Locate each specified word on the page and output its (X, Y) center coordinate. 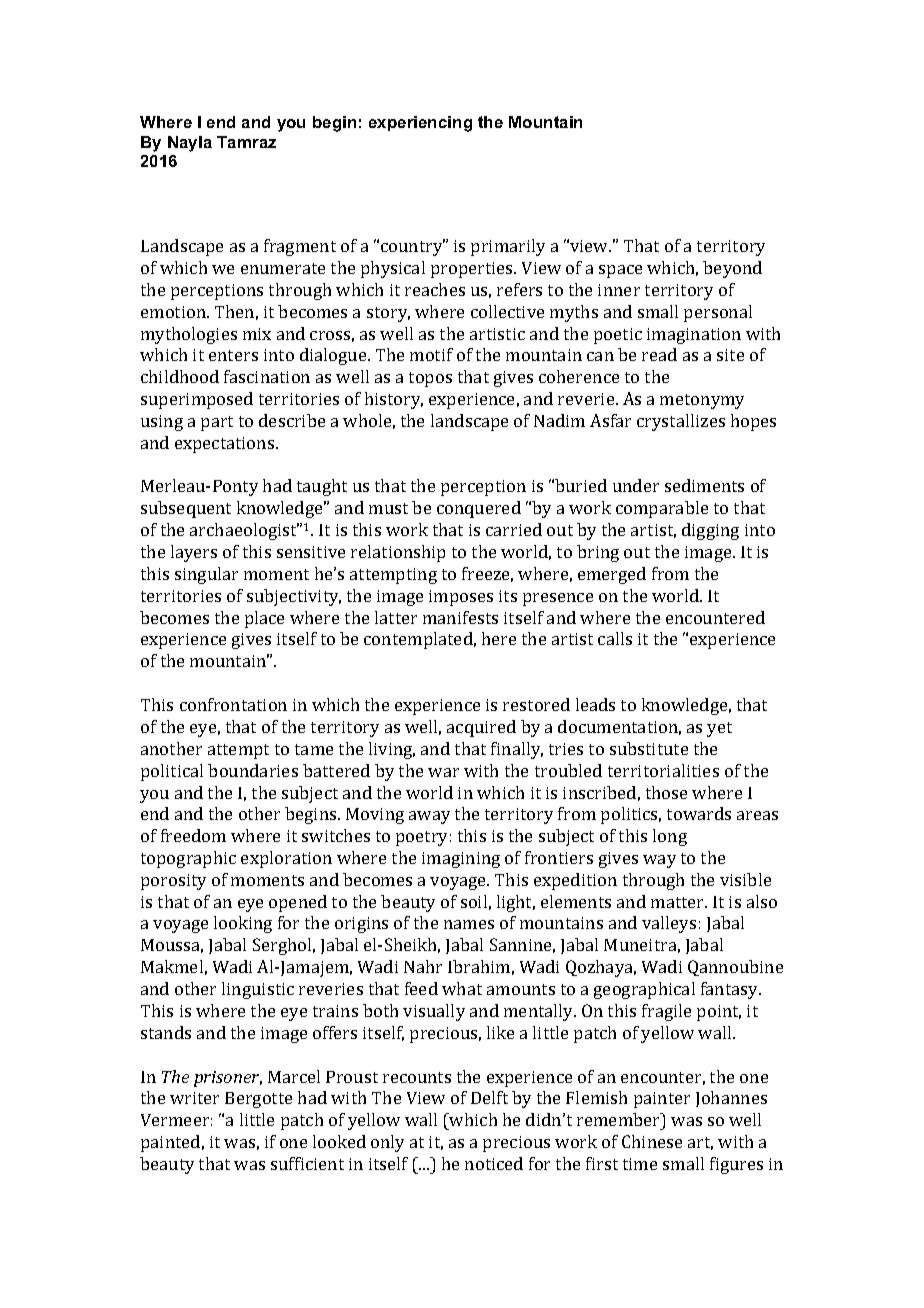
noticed (494, 1163)
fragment (300, 247)
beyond (732, 269)
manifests (460, 617)
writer (194, 1098)
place (264, 619)
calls (615, 638)
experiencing (420, 124)
